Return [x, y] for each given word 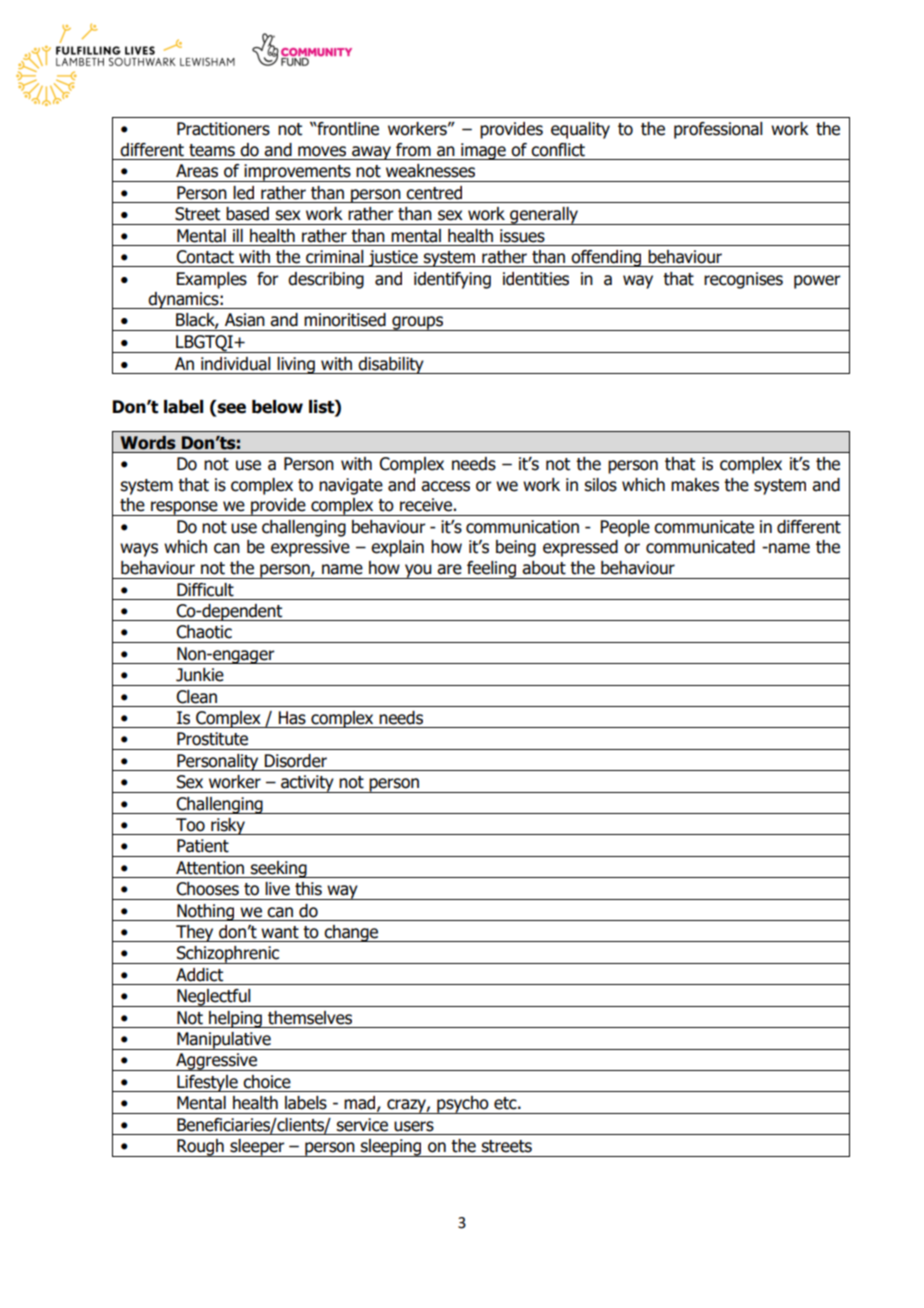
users [414, 1126]
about [544, 568]
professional [718, 130]
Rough [200, 1148]
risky [228, 826]
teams [212, 150]
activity [307, 784]
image [483, 151]
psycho [463, 1105]
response [184, 508]
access [445, 486]
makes [695, 485]
